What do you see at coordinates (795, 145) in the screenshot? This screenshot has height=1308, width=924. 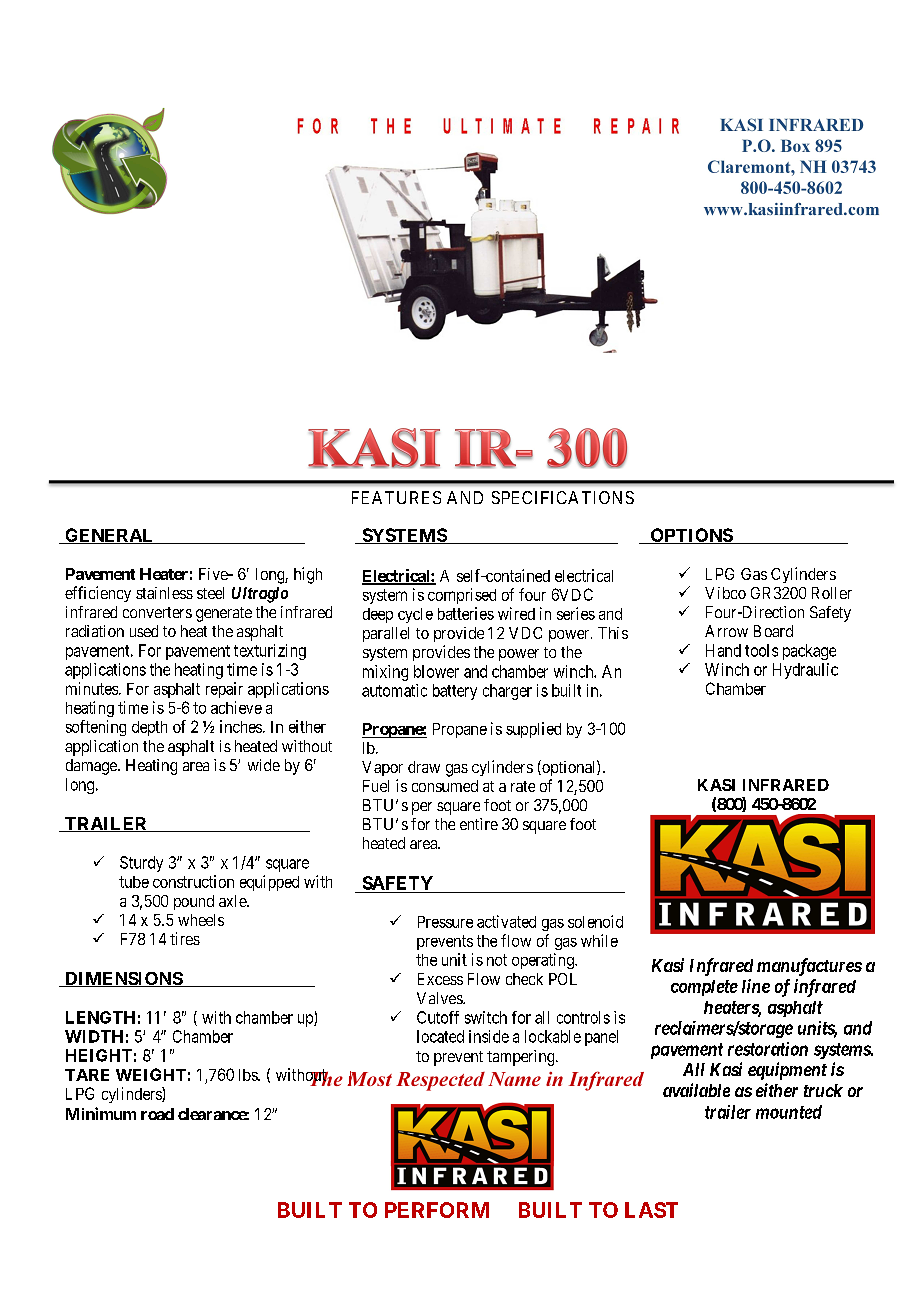 I see `Box` at bounding box center [795, 145].
